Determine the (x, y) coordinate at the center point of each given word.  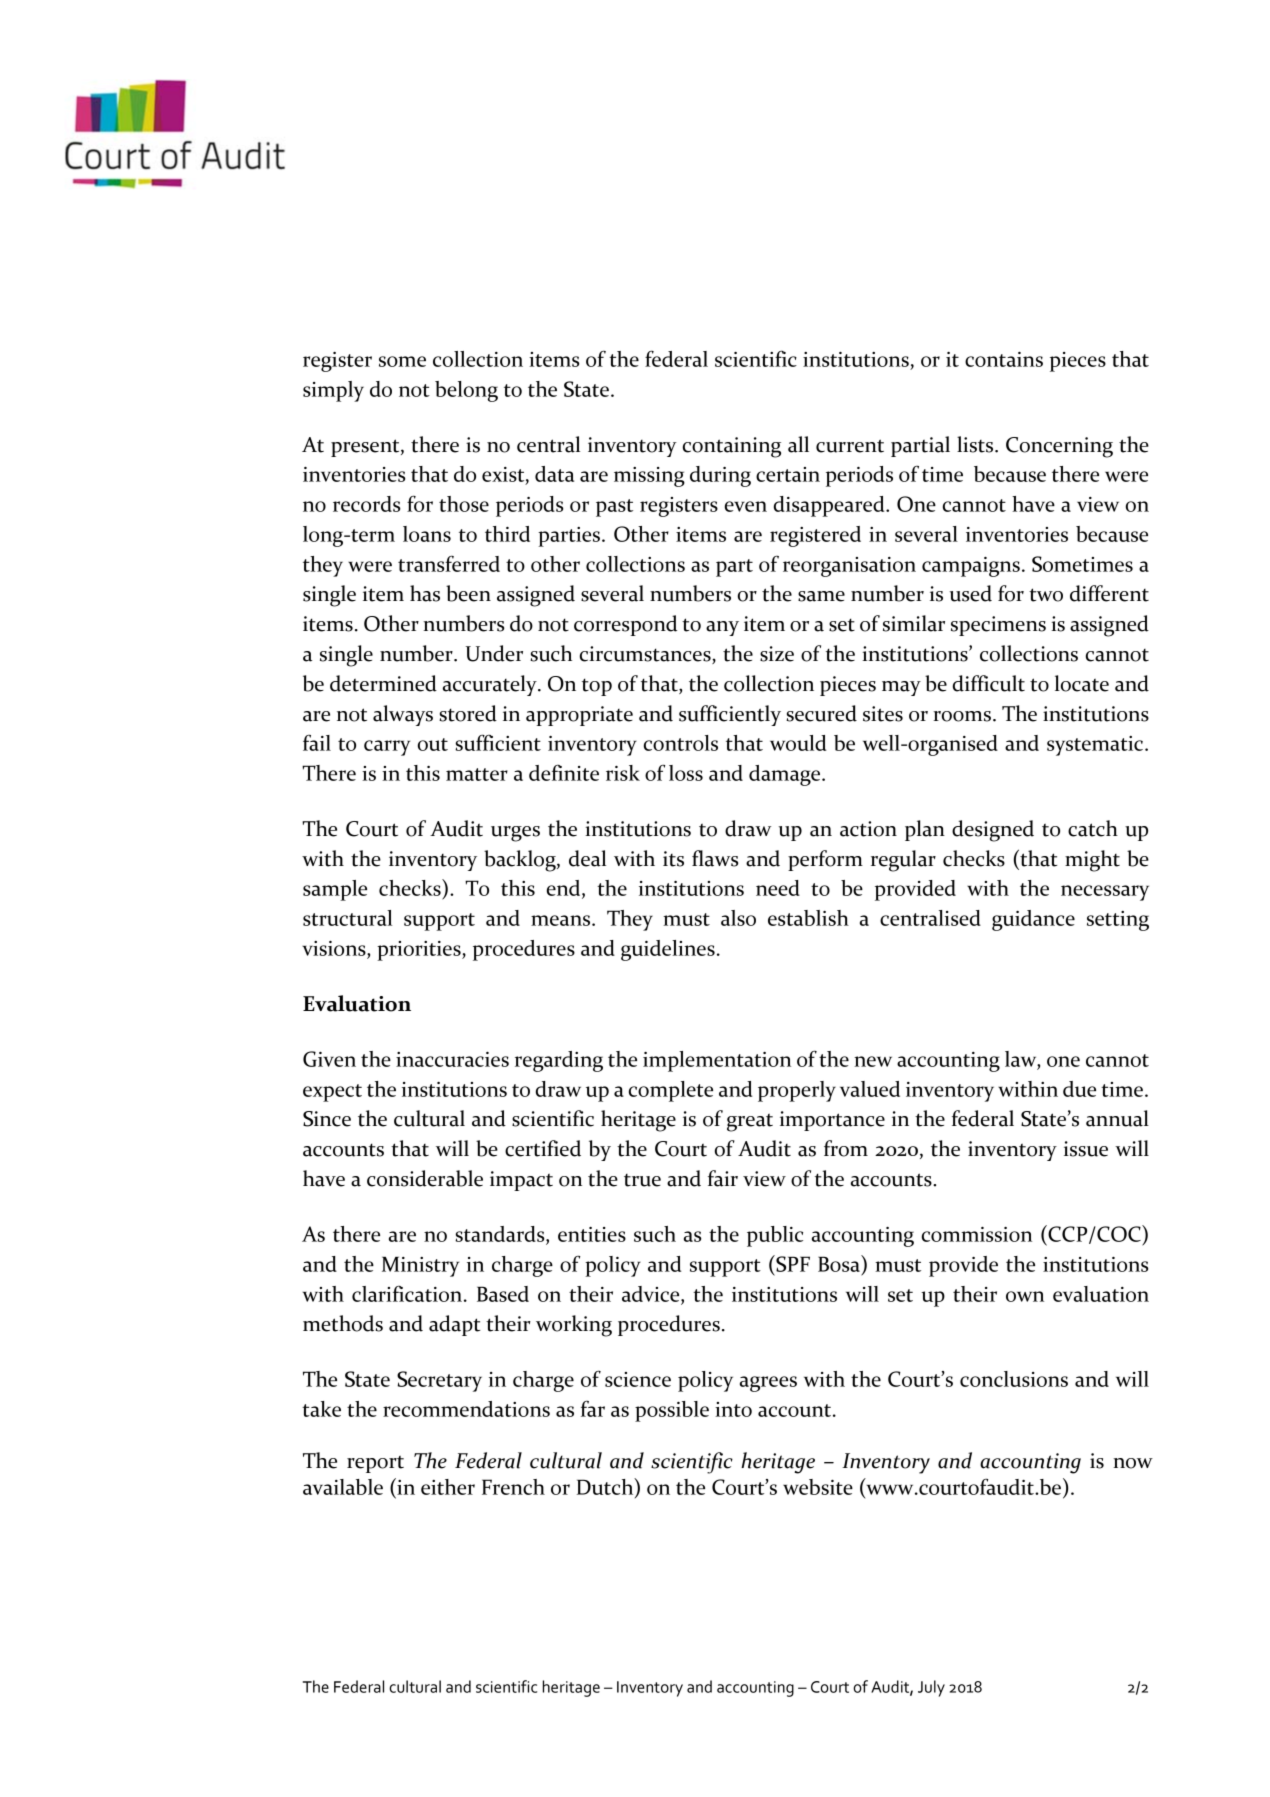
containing (732, 447)
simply (333, 391)
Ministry (420, 1266)
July (931, 1688)
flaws (715, 858)
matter (477, 774)
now (1133, 1463)
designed (993, 831)
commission (977, 1234)
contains (1004, 359)
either (448, 1487)
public (775, 1236)
